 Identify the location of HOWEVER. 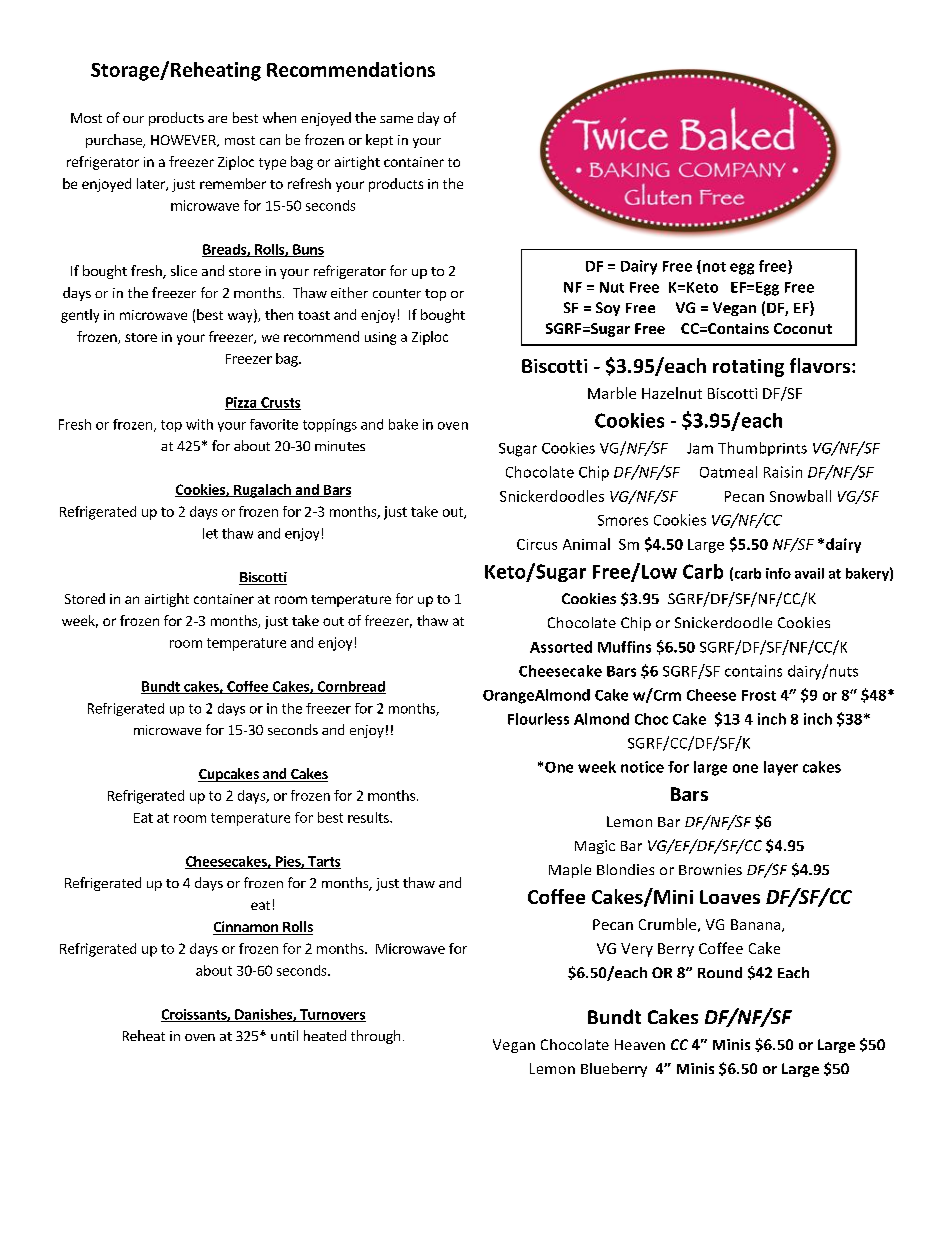
(184, 141).
